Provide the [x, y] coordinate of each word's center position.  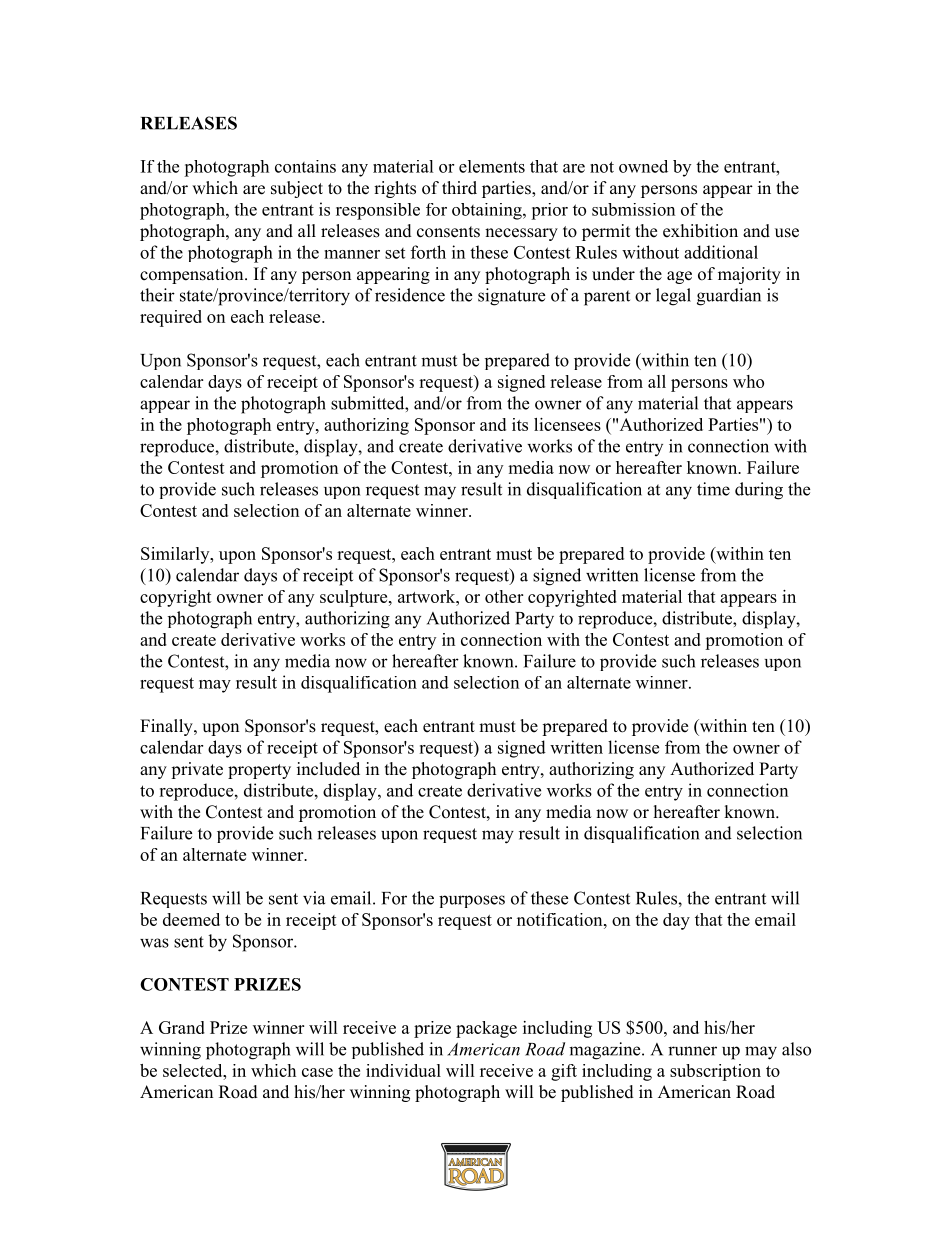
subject [297, 189]
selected [194, 1070]
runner [692, 1051]
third [459, 188]
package [486, 1029]
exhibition [700, 231]
